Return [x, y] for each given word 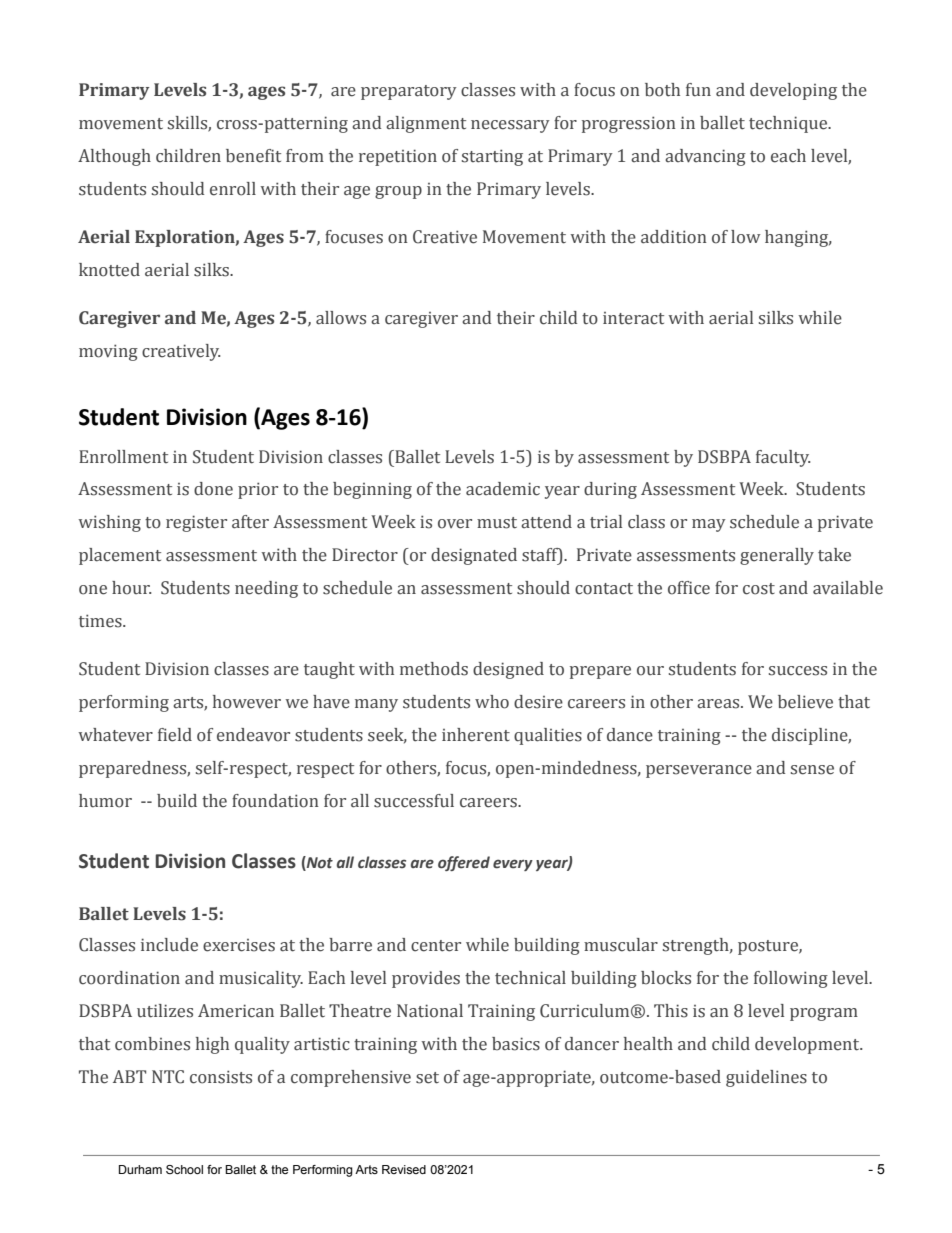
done [213, 489]
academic [503, 489]
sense [812, 770]
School [184, 1169]
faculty [783, 458]
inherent [476, 735]
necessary [510, 126]
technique [789, 124]
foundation [275, 801]
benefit [253, 156]
